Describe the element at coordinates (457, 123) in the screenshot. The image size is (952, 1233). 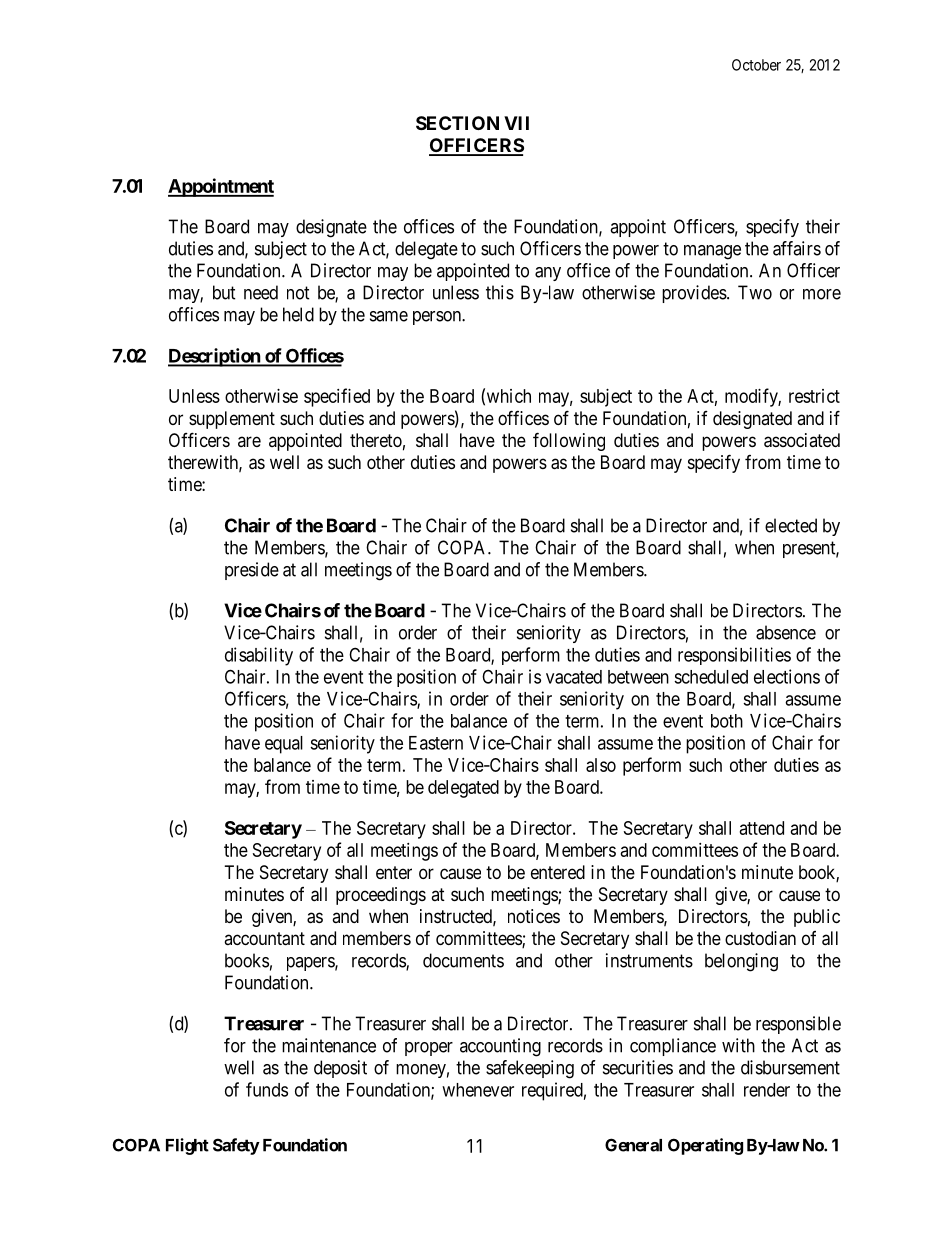
I see `SECTION` at that location.
